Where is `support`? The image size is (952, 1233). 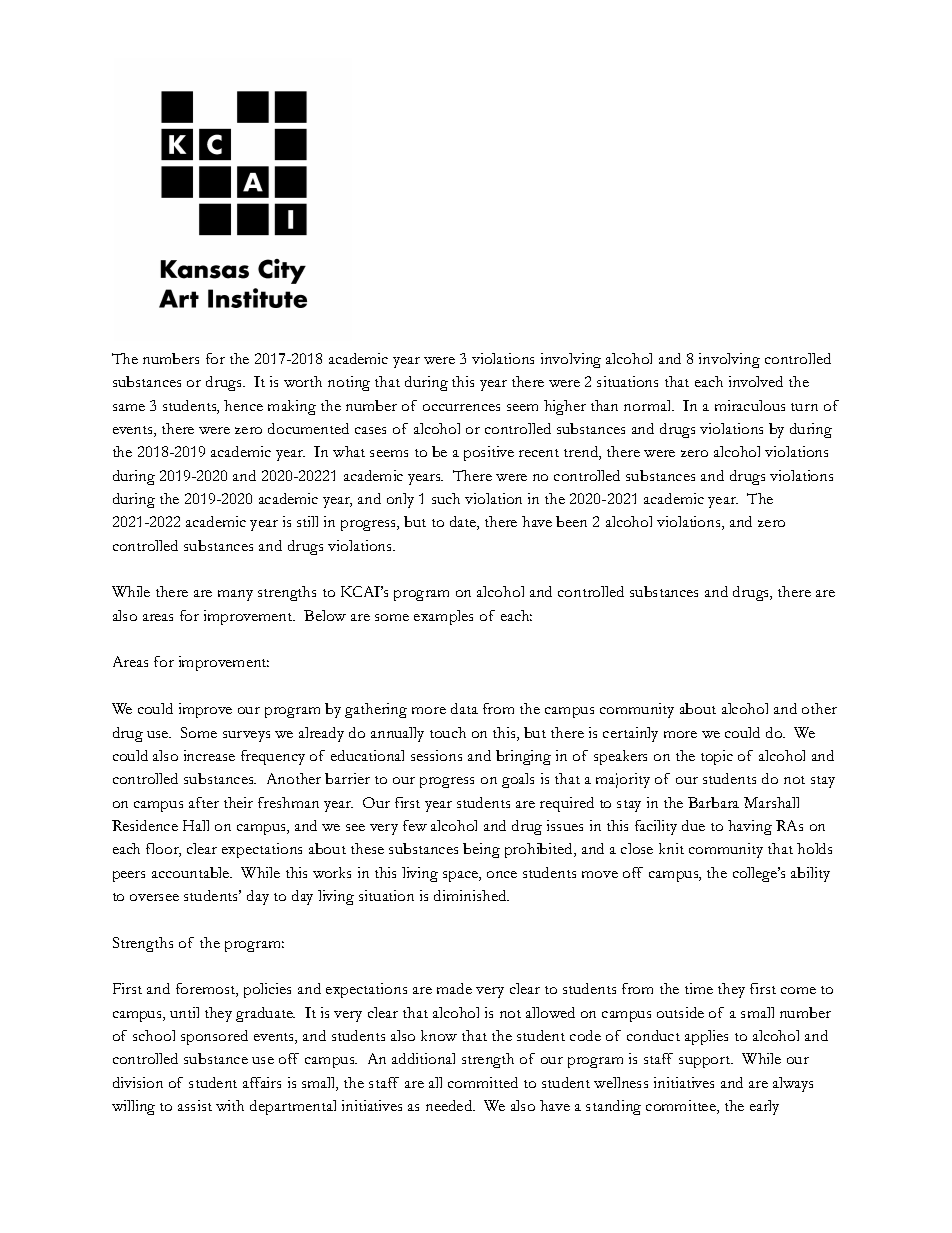 support is located at coordinates (706, 1062).
